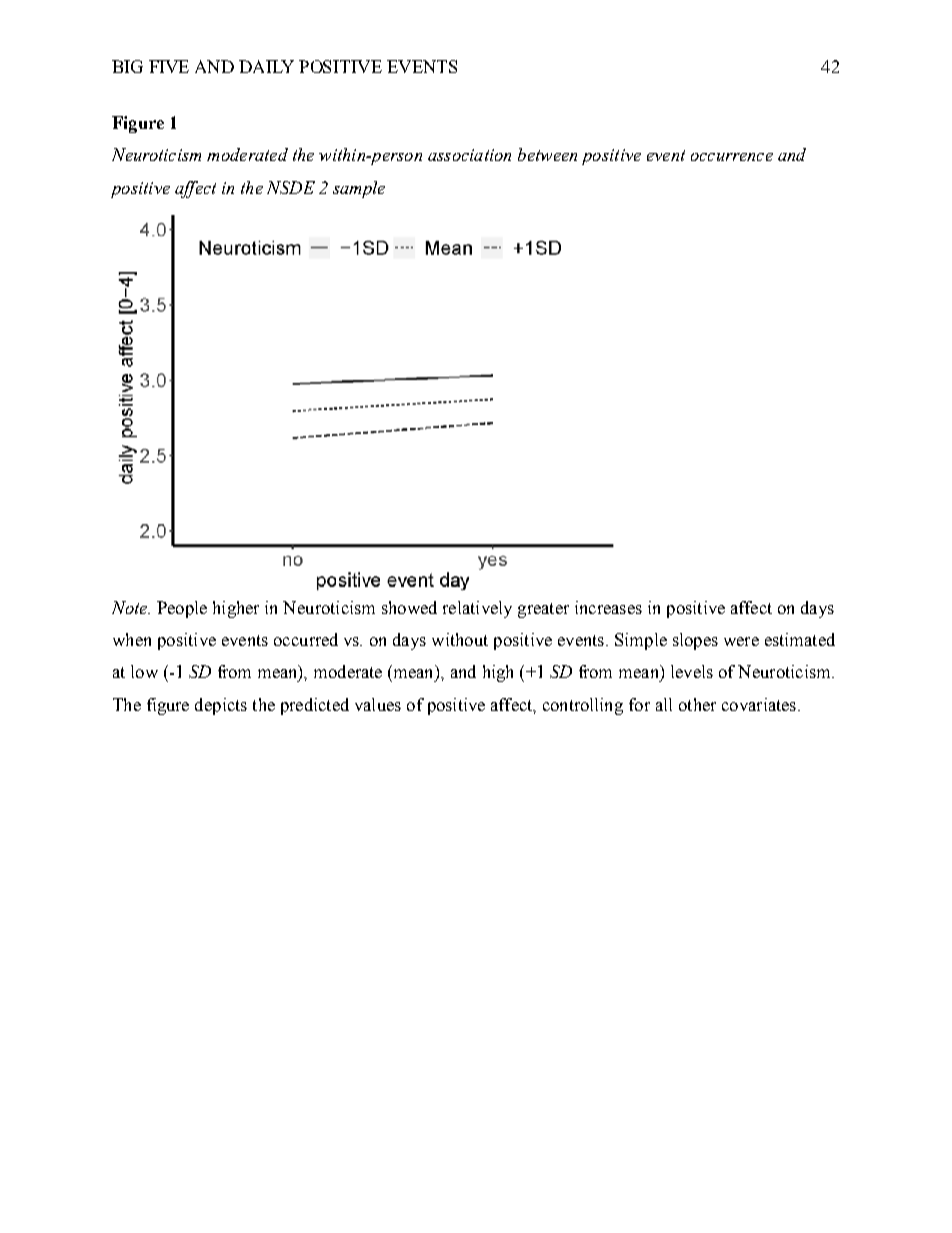 This screenshot has height=1233, width=952. Describe the element at coordinates (378, 704) in the screenshot. I see `values` at that location.
